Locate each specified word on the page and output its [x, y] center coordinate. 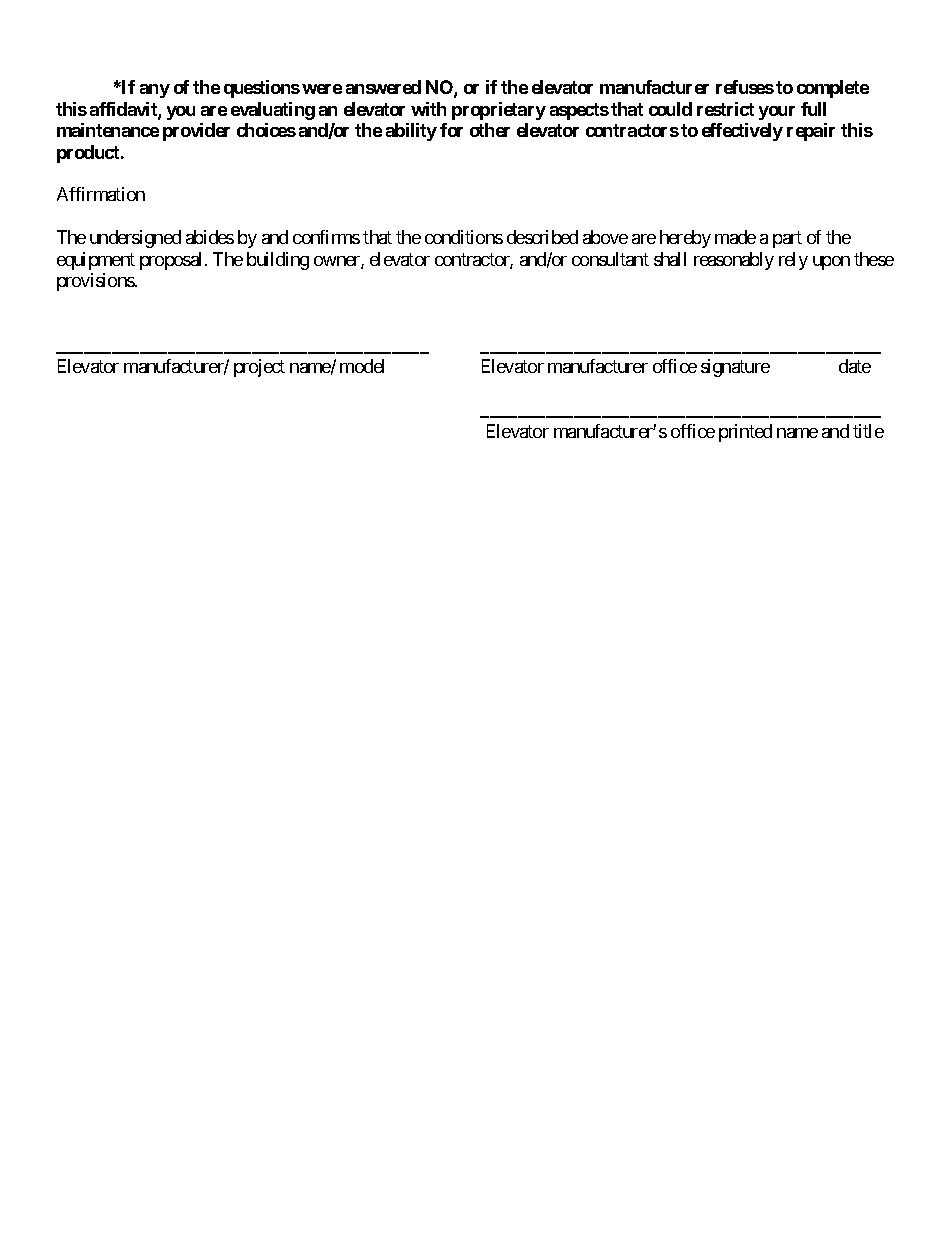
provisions [96, 282]
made [735, 237]
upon [831, 263]
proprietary [499, 111]
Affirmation [101, 194]
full [813, 109]
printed [745, 433]
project [259, 368]
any [155, 91]
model [362, 366]
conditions [464, 237]
